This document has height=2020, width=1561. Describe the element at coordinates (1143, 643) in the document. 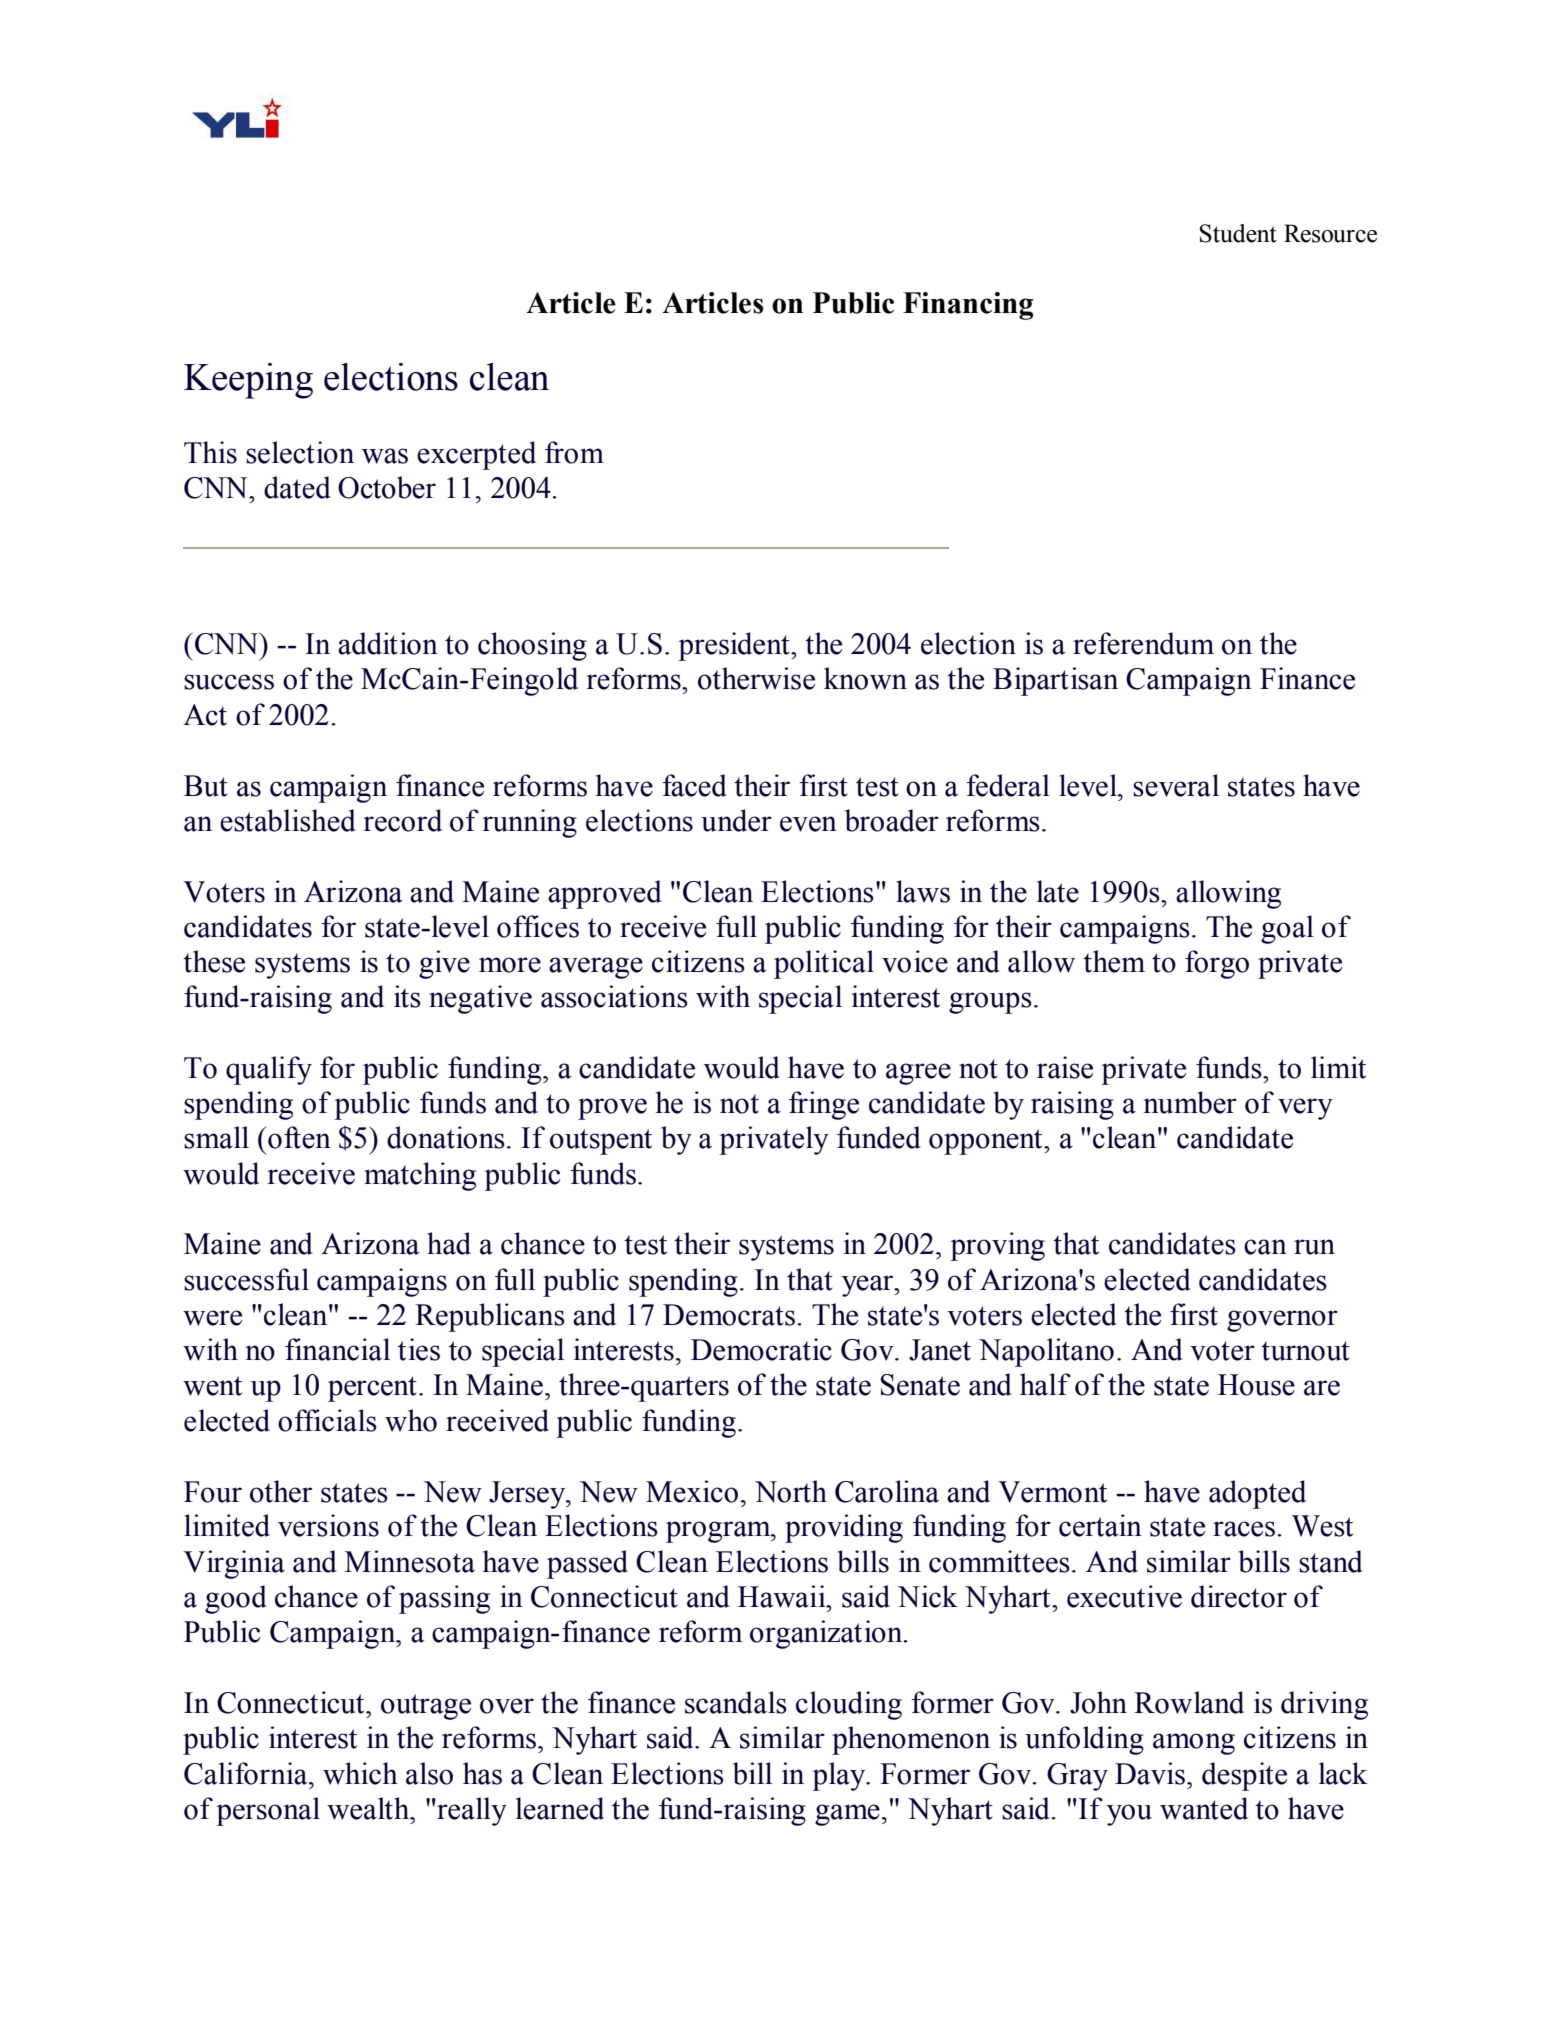

I see `referendum` at that location.
